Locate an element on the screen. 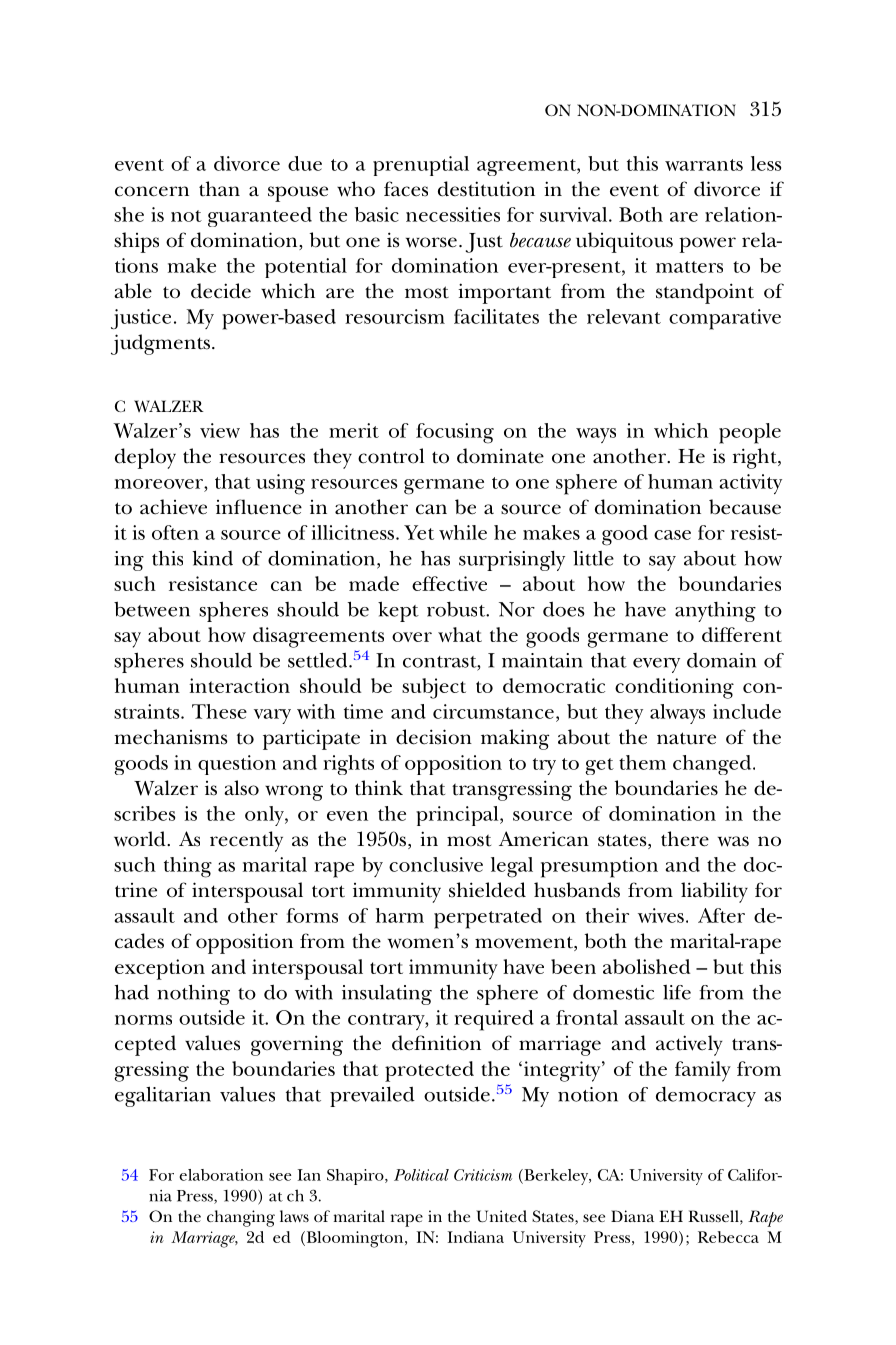 The width and height of the screenshot is (896, 1345). Rebecca is located at coordinates (728, 1237).
